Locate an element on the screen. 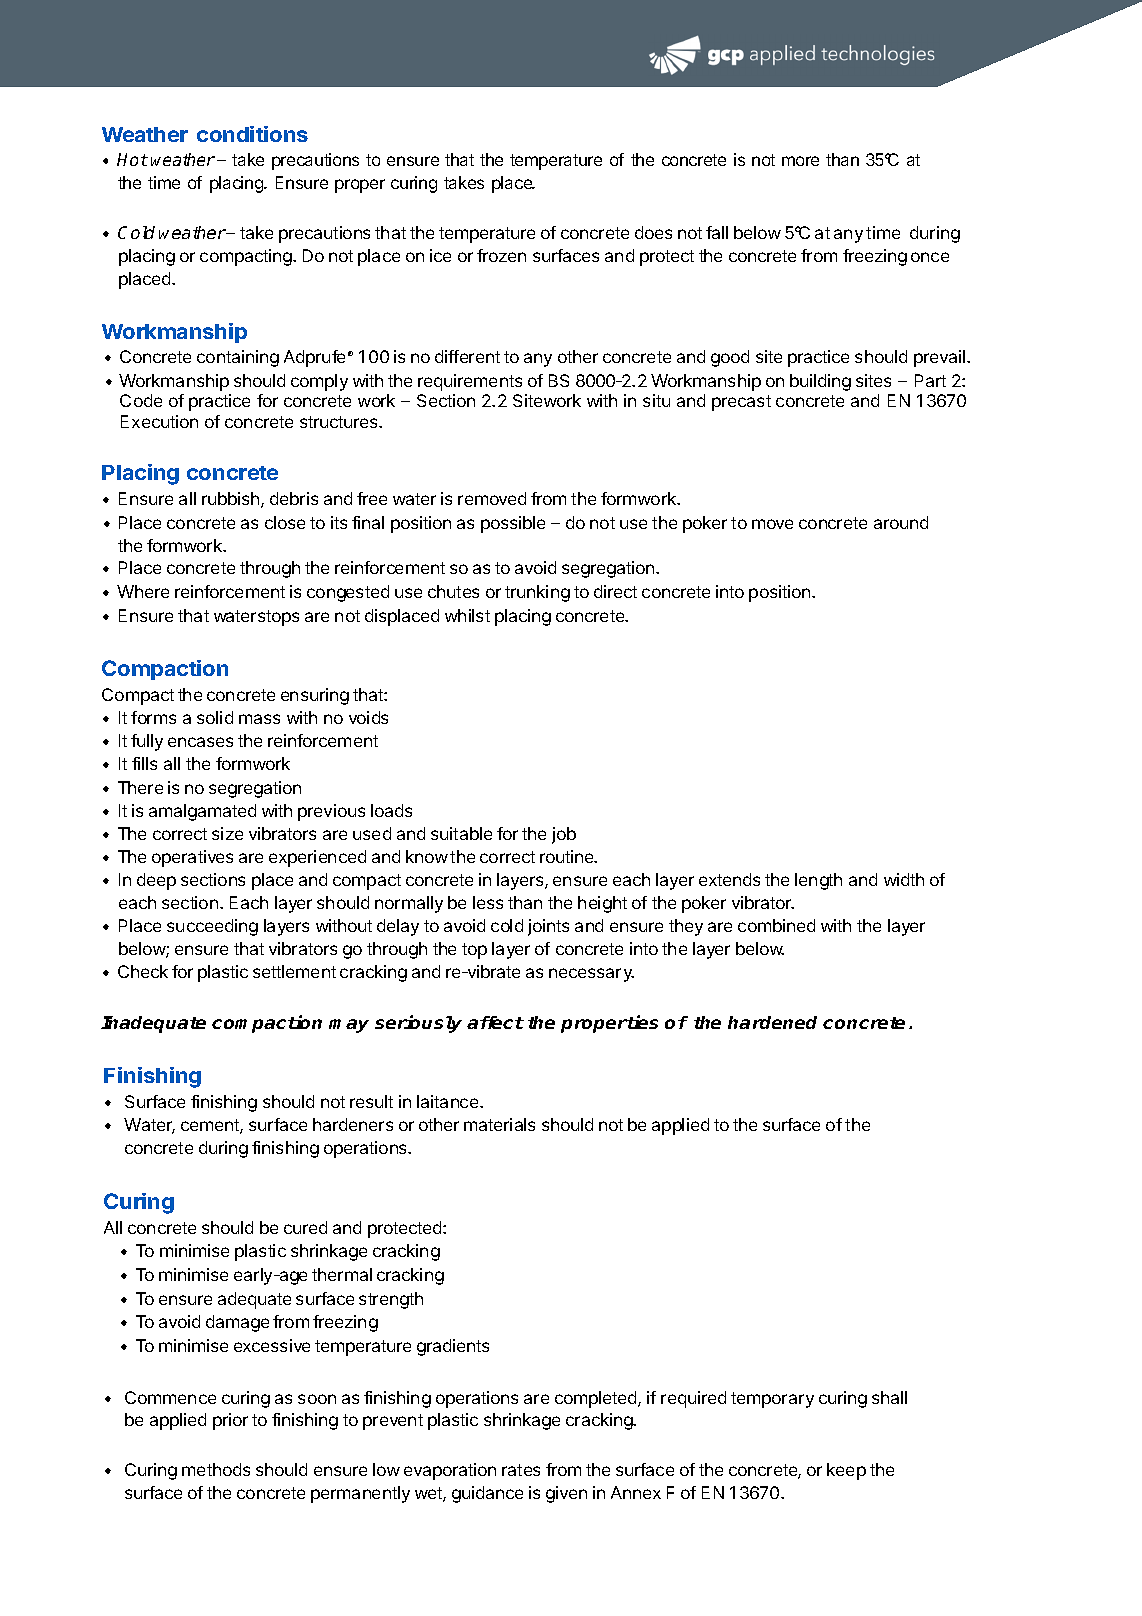 The height and width of the screenshot is (1616, 1142). length is located at coordinates (818, 881).
